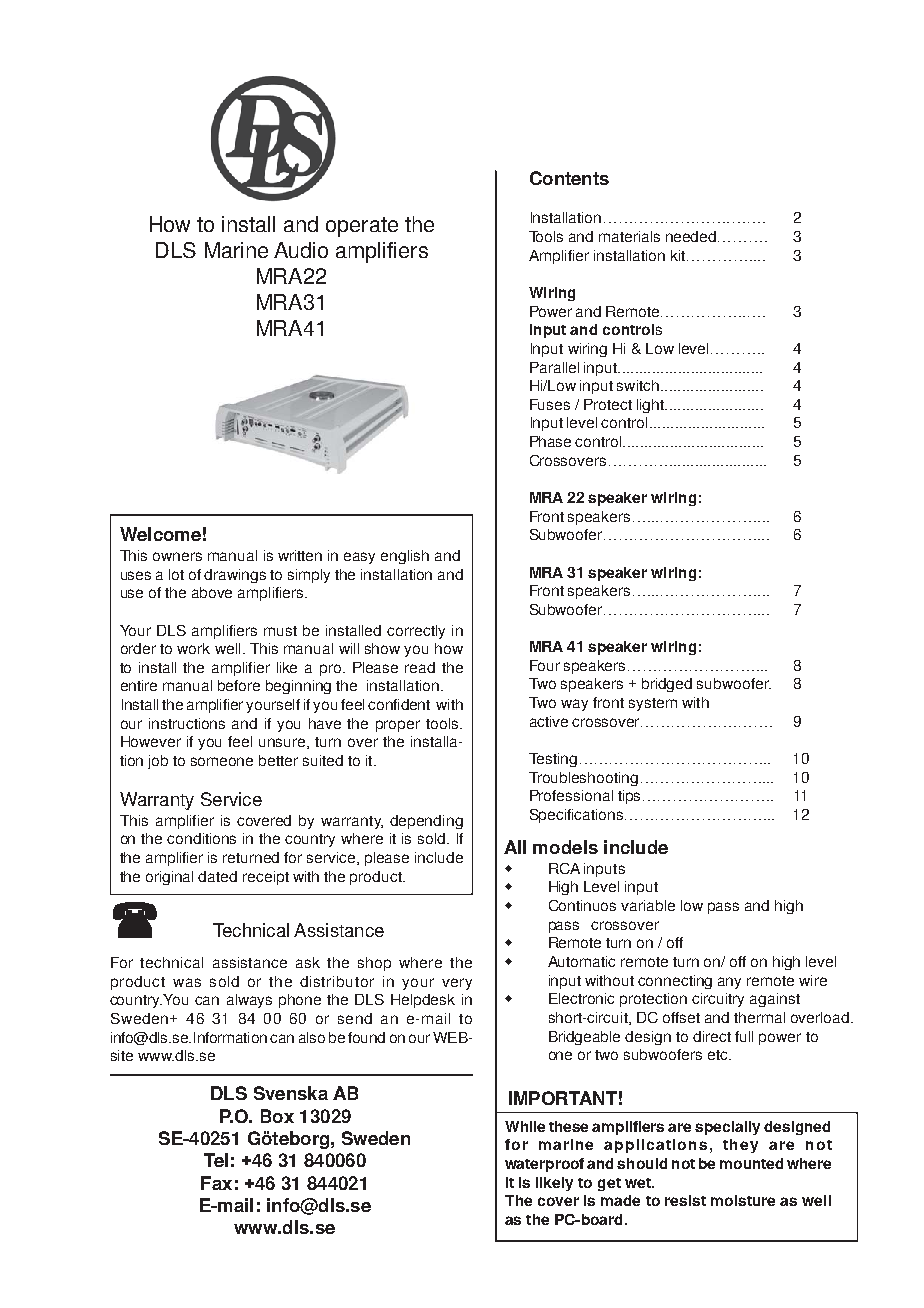 The image size is (924, 1308). I want to click on correctly, so click(416, 632).
